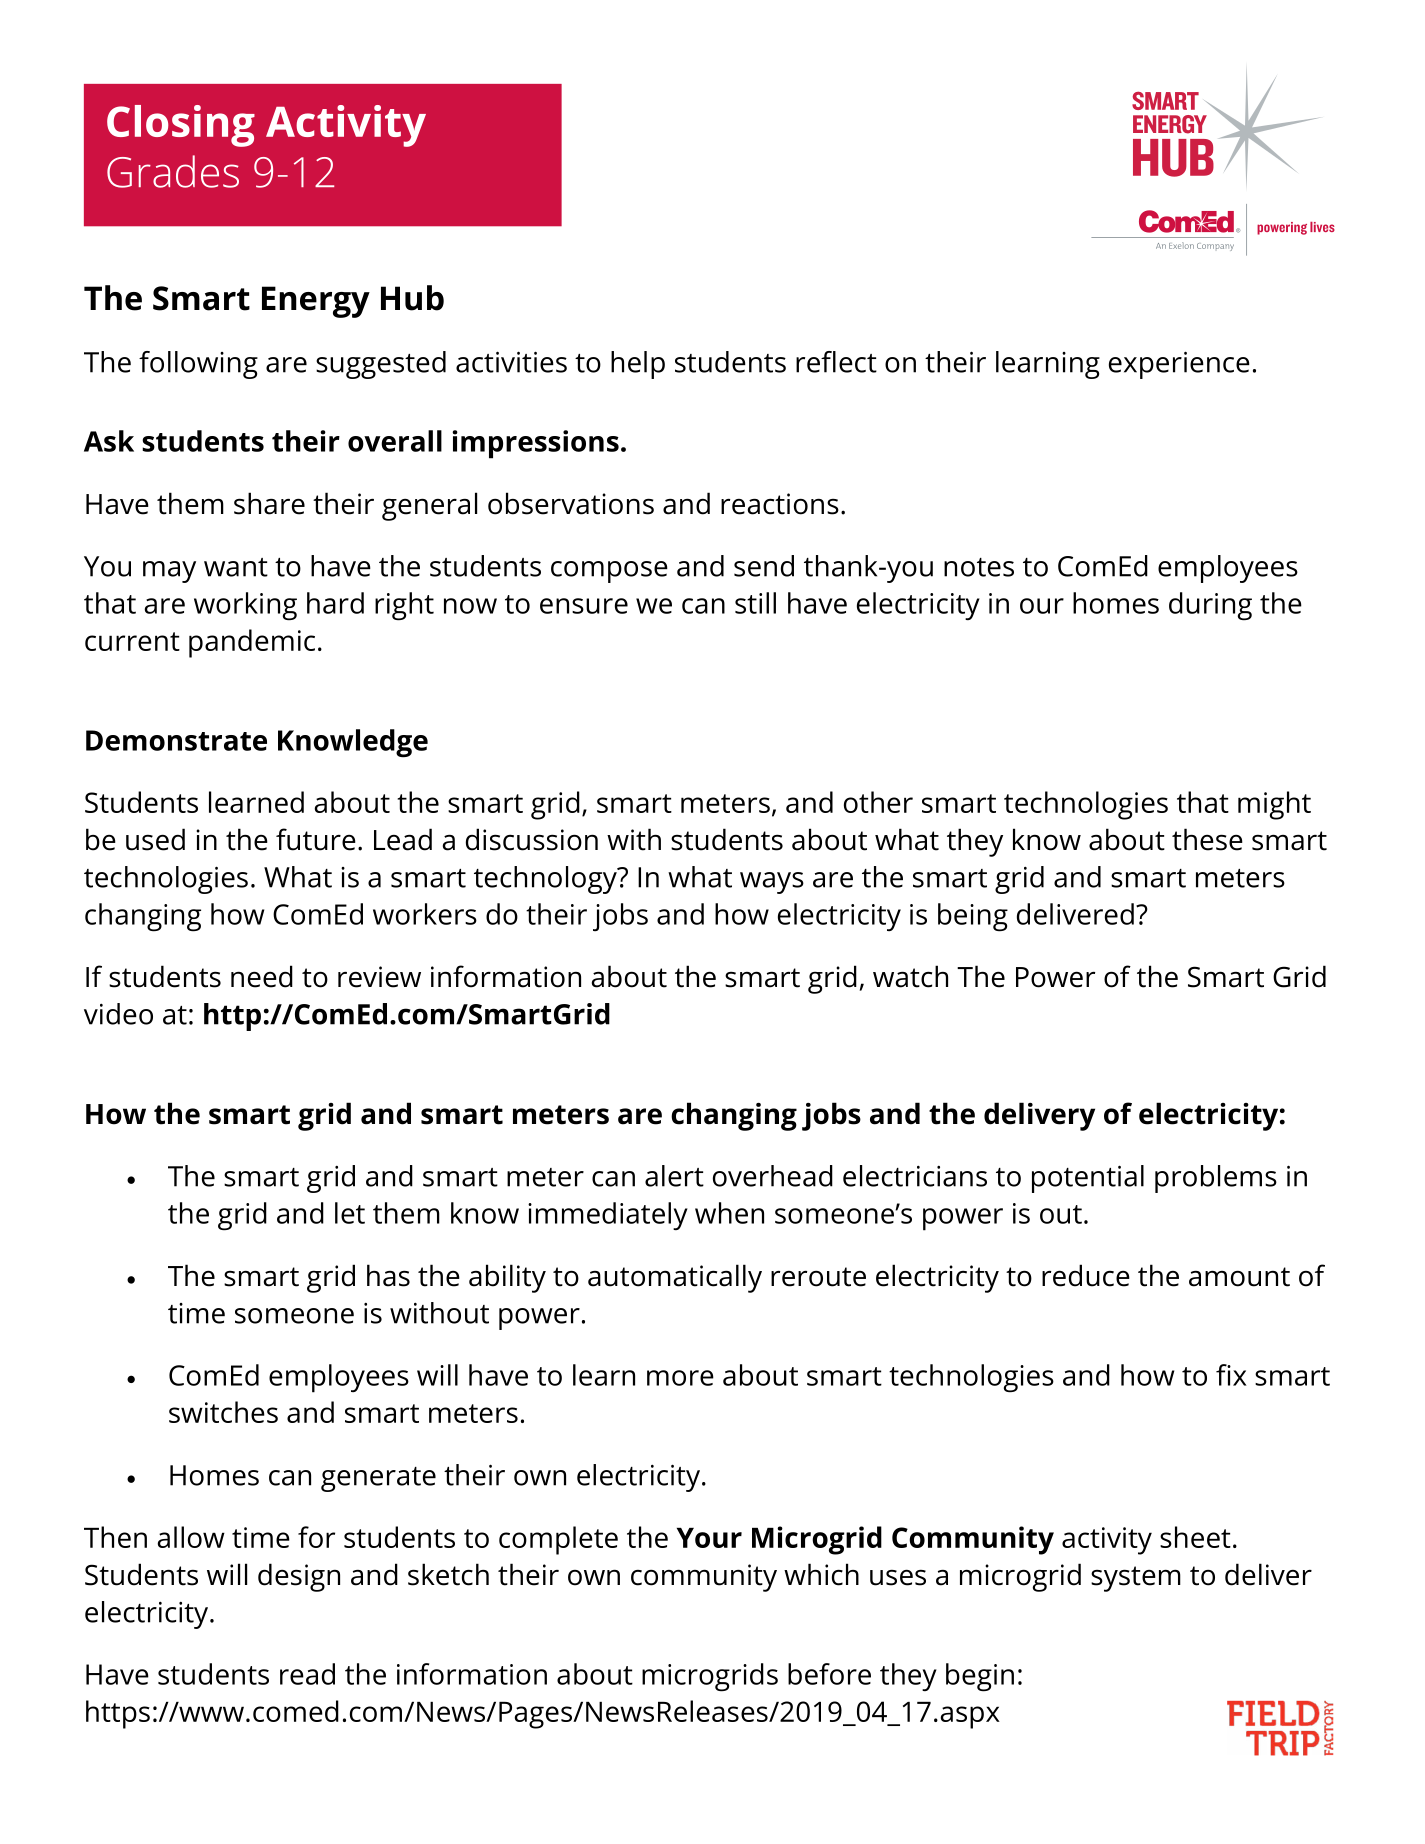 The image size is (1425, 1844). Describe the element at coordinates (638, 365) in the document. I see `help` at that location.
